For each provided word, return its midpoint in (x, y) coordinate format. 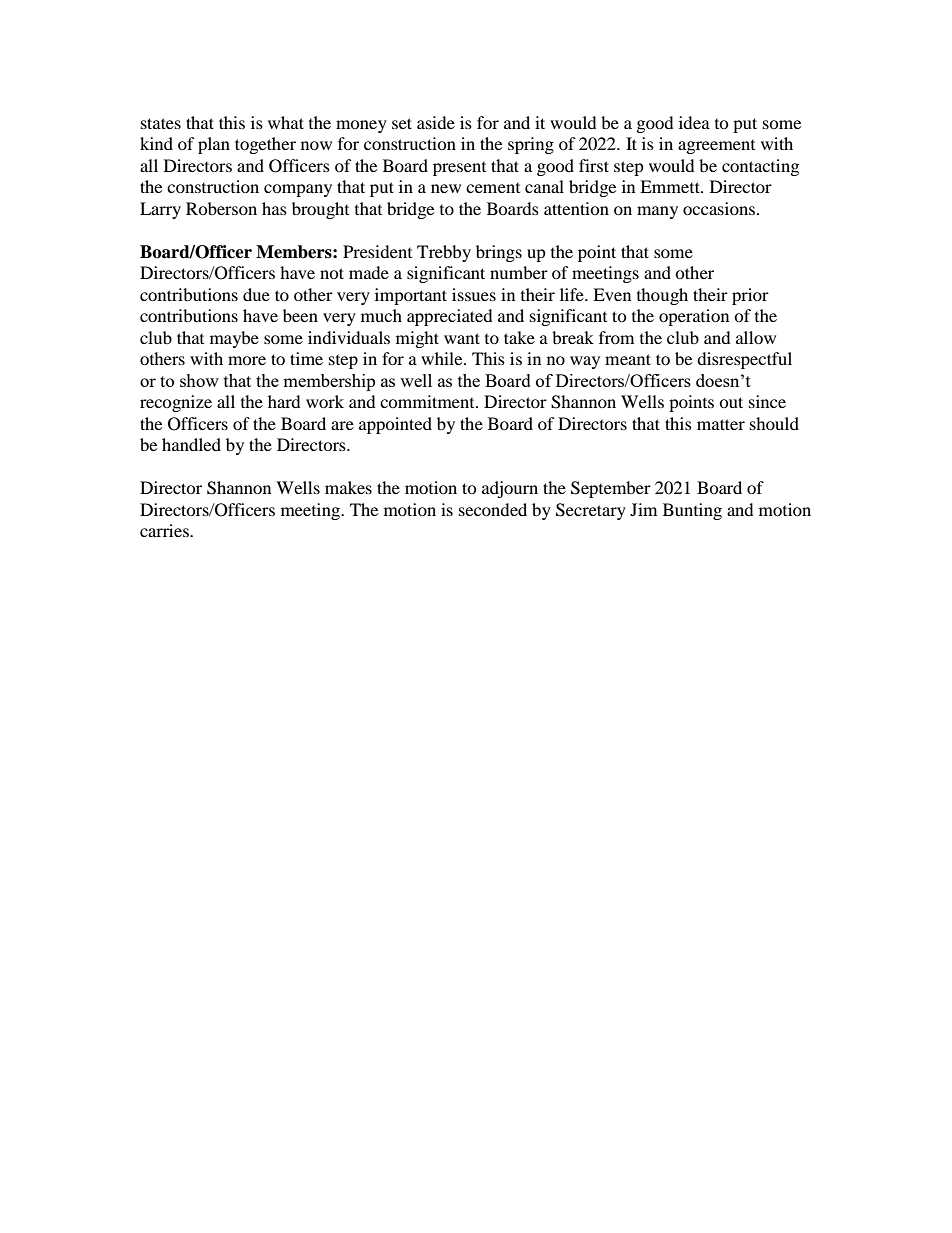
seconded (493, 509)
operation (694, 317)
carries (165, 530)
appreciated (450, 317)
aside (436, 122)
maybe (234, 339)
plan (214, 145)
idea (694, 122)
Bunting (692, 511)
